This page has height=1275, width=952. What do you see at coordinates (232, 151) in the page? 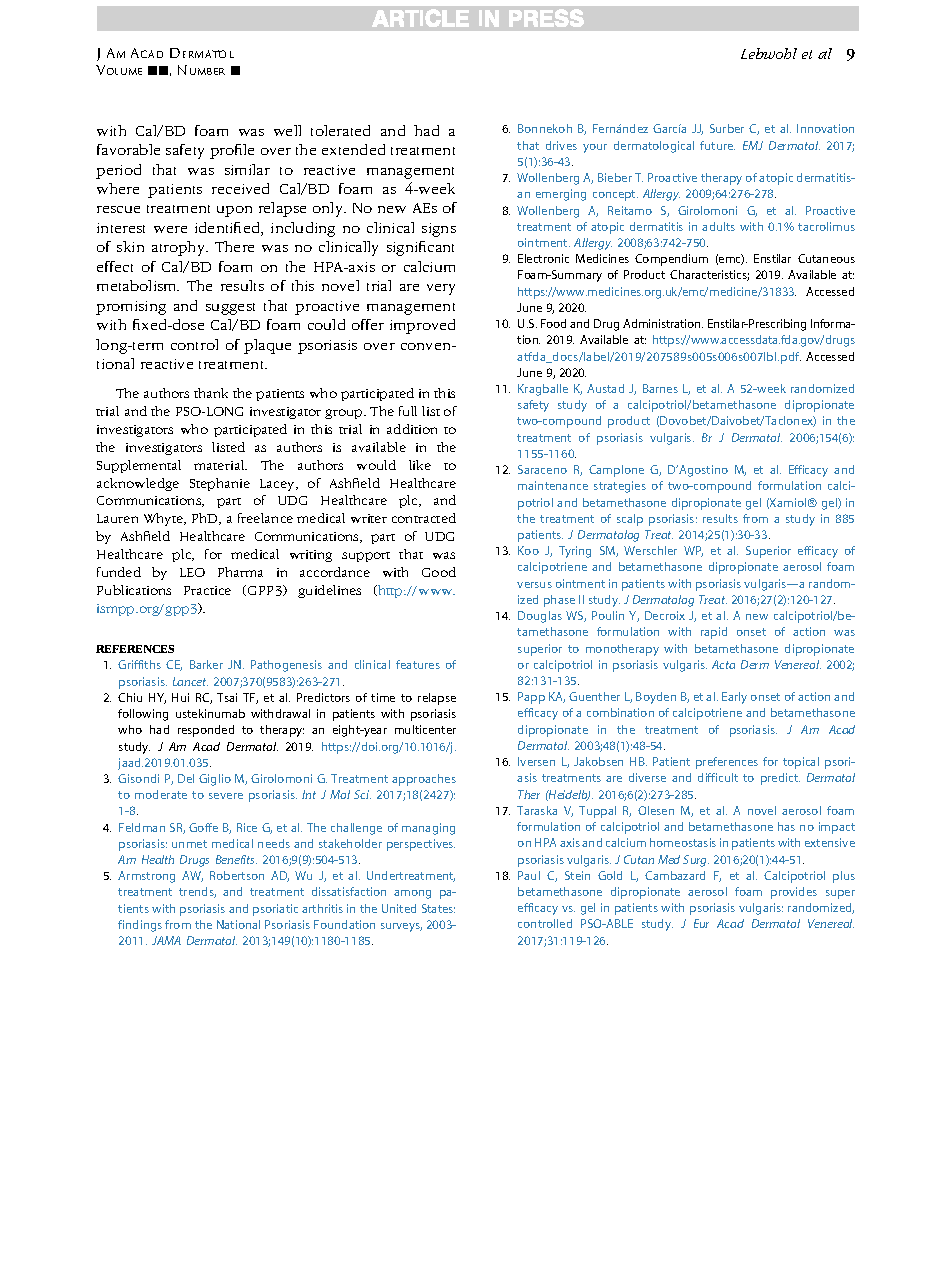
I see `profile` at bounding box center [232, 151].
